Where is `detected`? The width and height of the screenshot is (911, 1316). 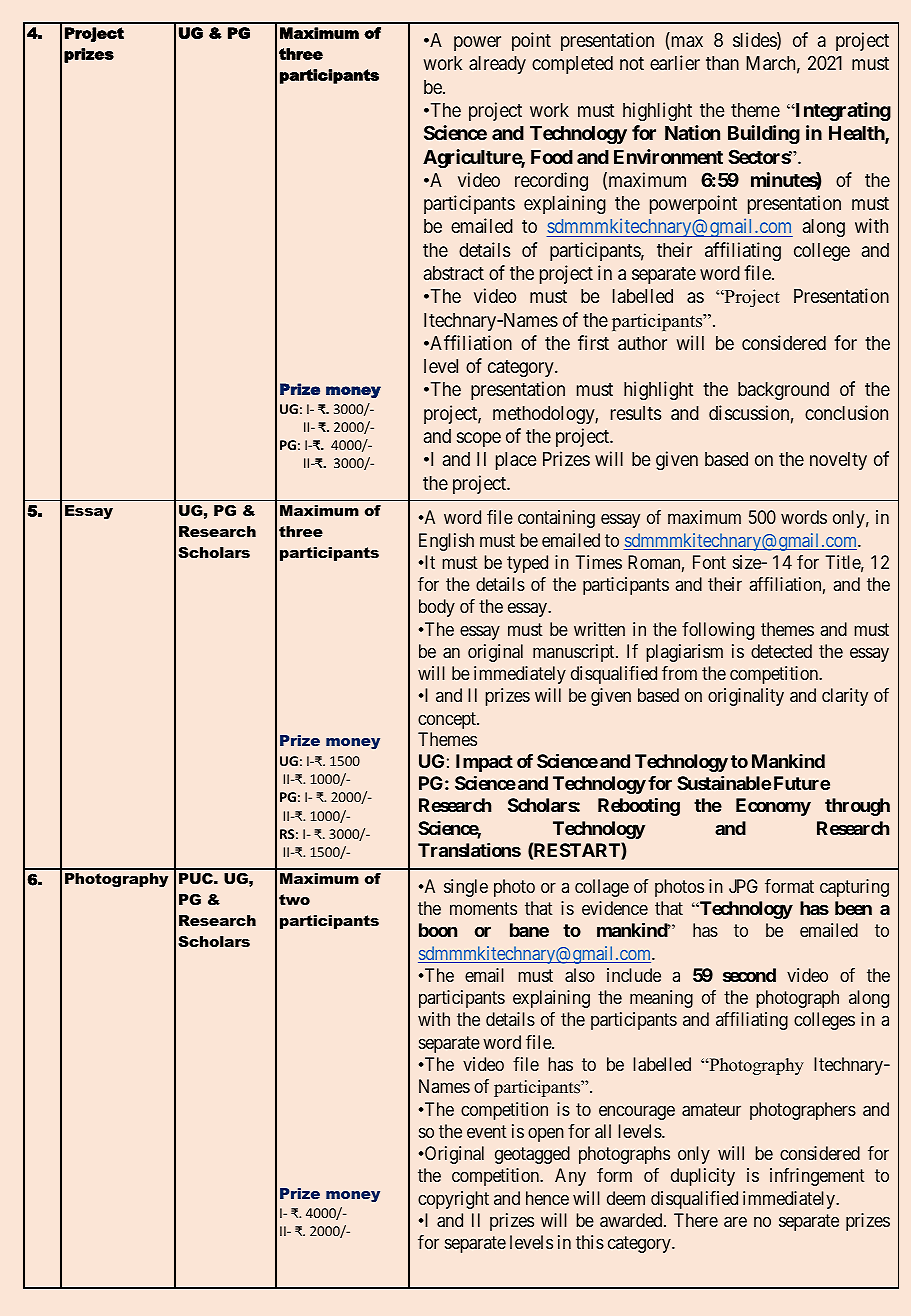 detected is located at coordinates (781, 651).
